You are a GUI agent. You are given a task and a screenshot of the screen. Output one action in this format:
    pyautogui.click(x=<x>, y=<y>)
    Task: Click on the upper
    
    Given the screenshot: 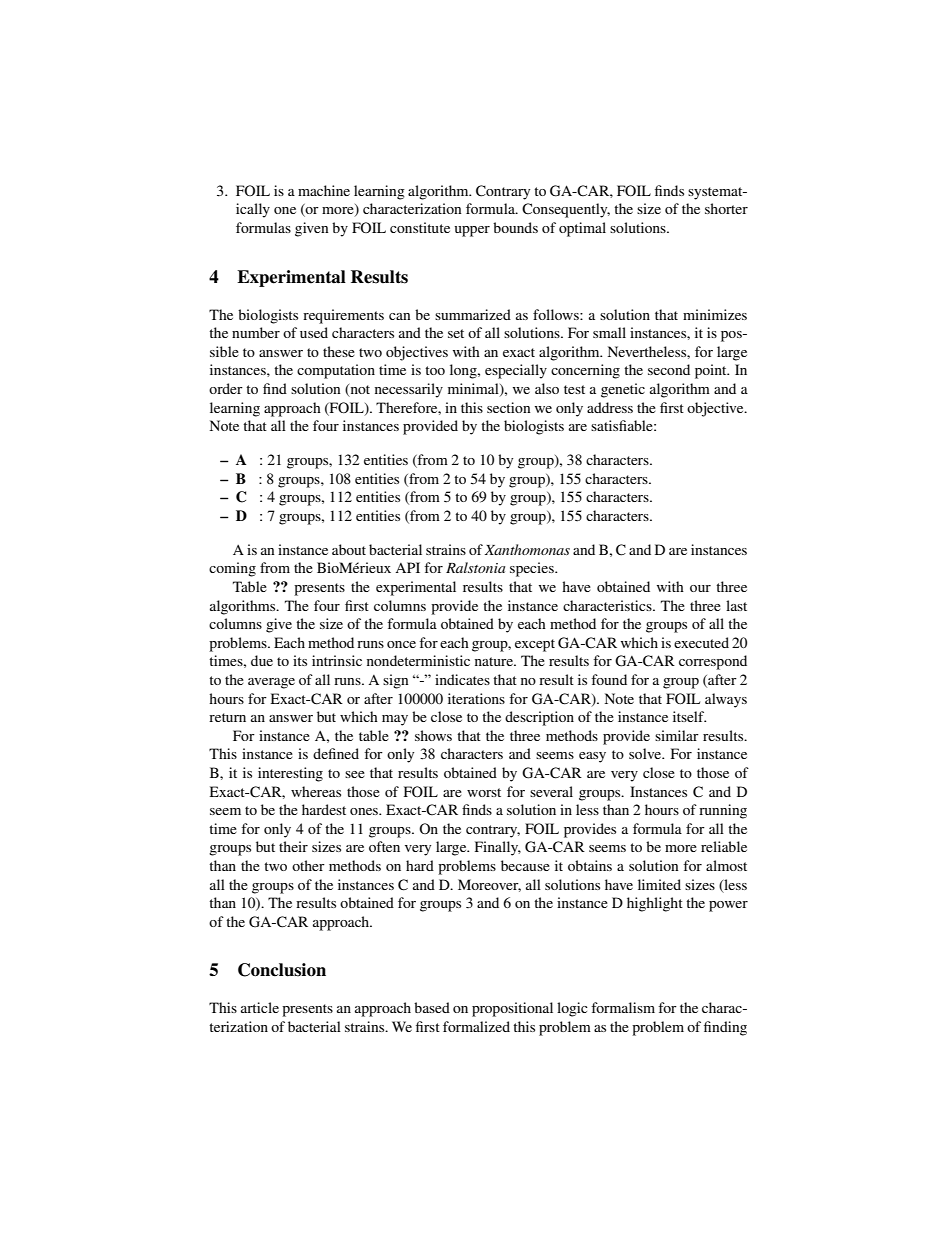 What is the action you would take?
    pyautogui.click(x=472, y=231)
